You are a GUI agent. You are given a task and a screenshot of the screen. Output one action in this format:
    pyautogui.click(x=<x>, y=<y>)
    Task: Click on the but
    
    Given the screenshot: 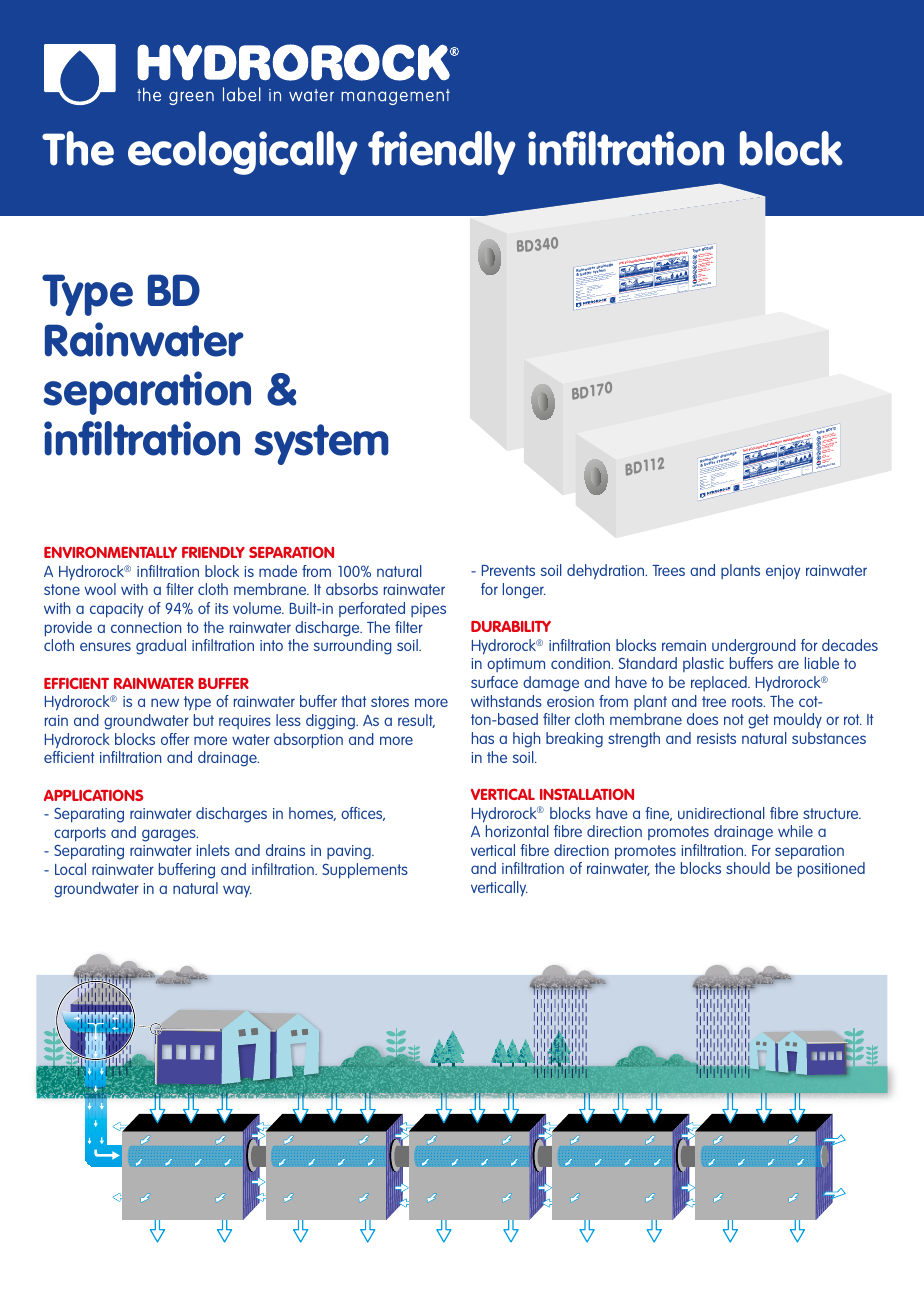 What is the action you would take?
    pyautogui.click(x=204, y=720)
